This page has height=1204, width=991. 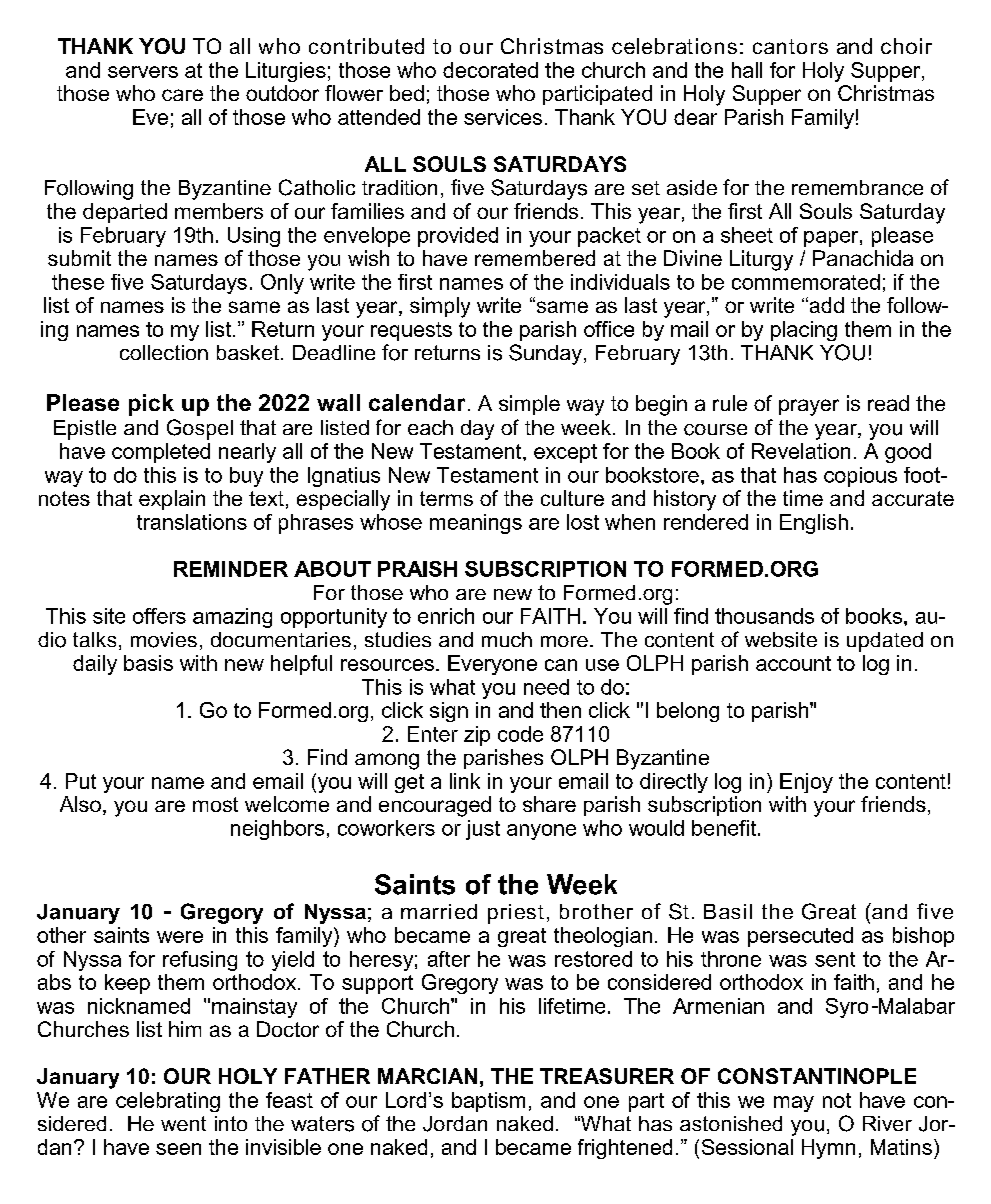 What do you see at coordinates (182, 95) in the page?
I see `care` at bounding box center [182, 95].
